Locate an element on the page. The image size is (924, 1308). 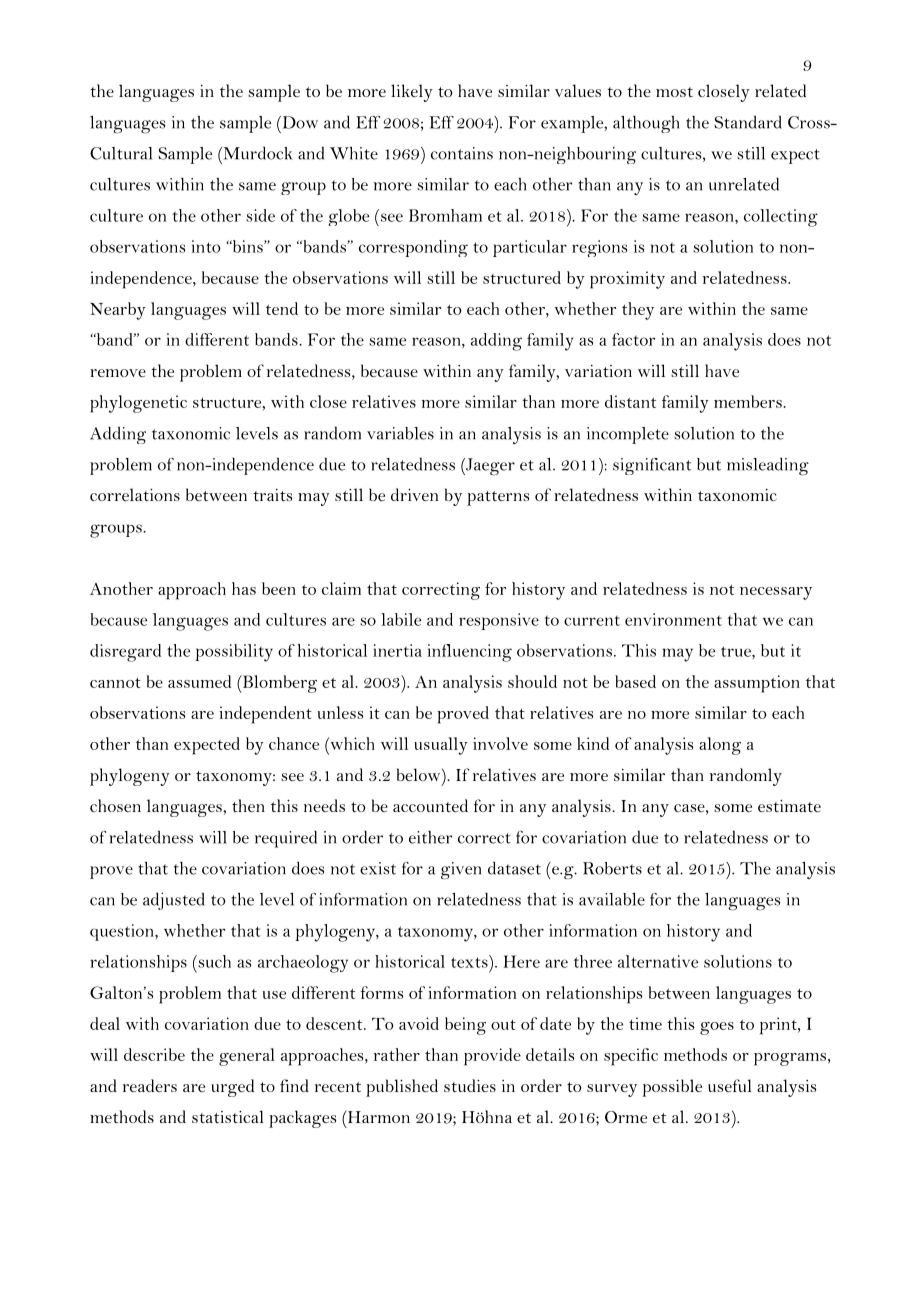
Murdock is located at coordinates (257, 153).
